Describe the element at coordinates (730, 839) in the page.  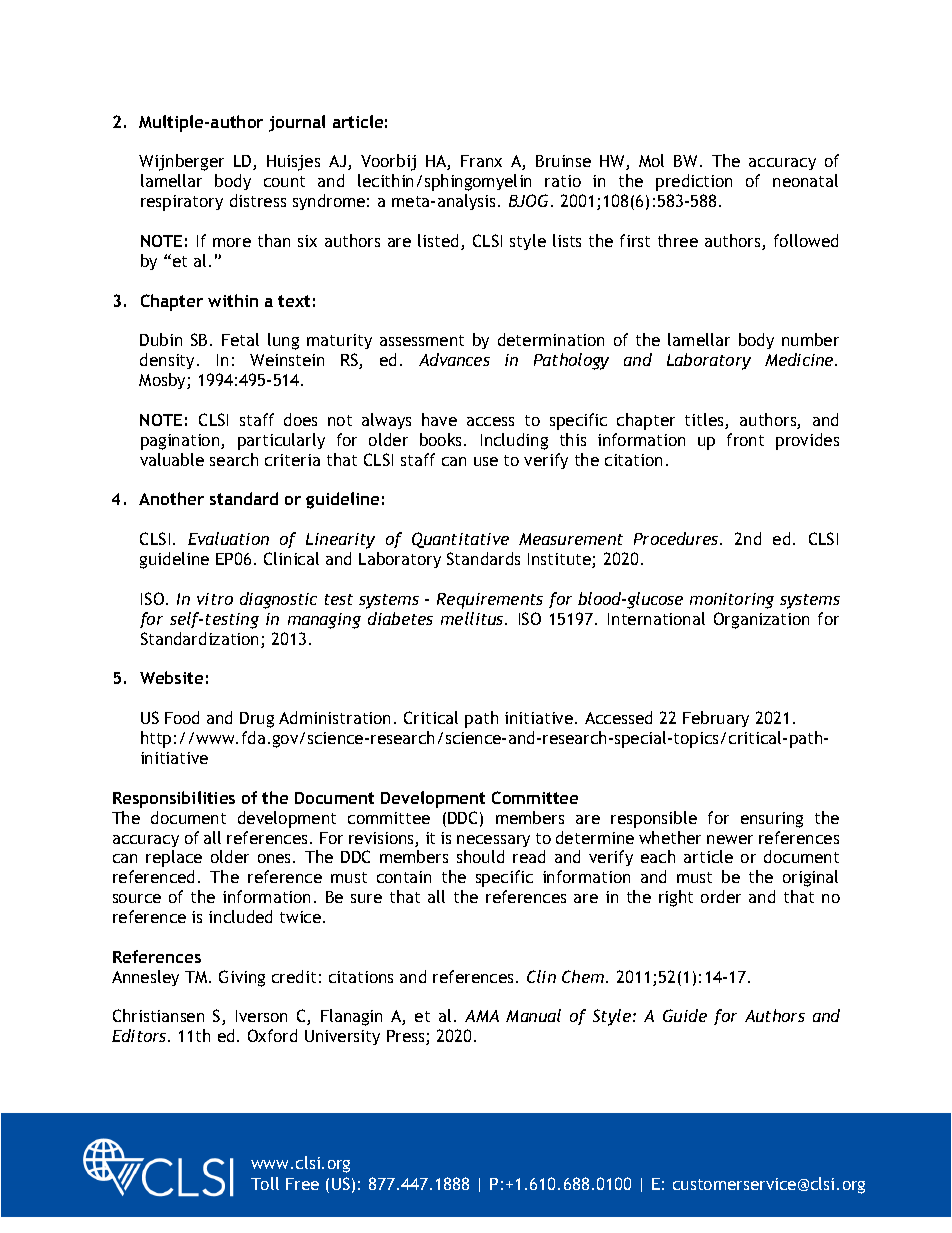
I see `newer` at that location.
